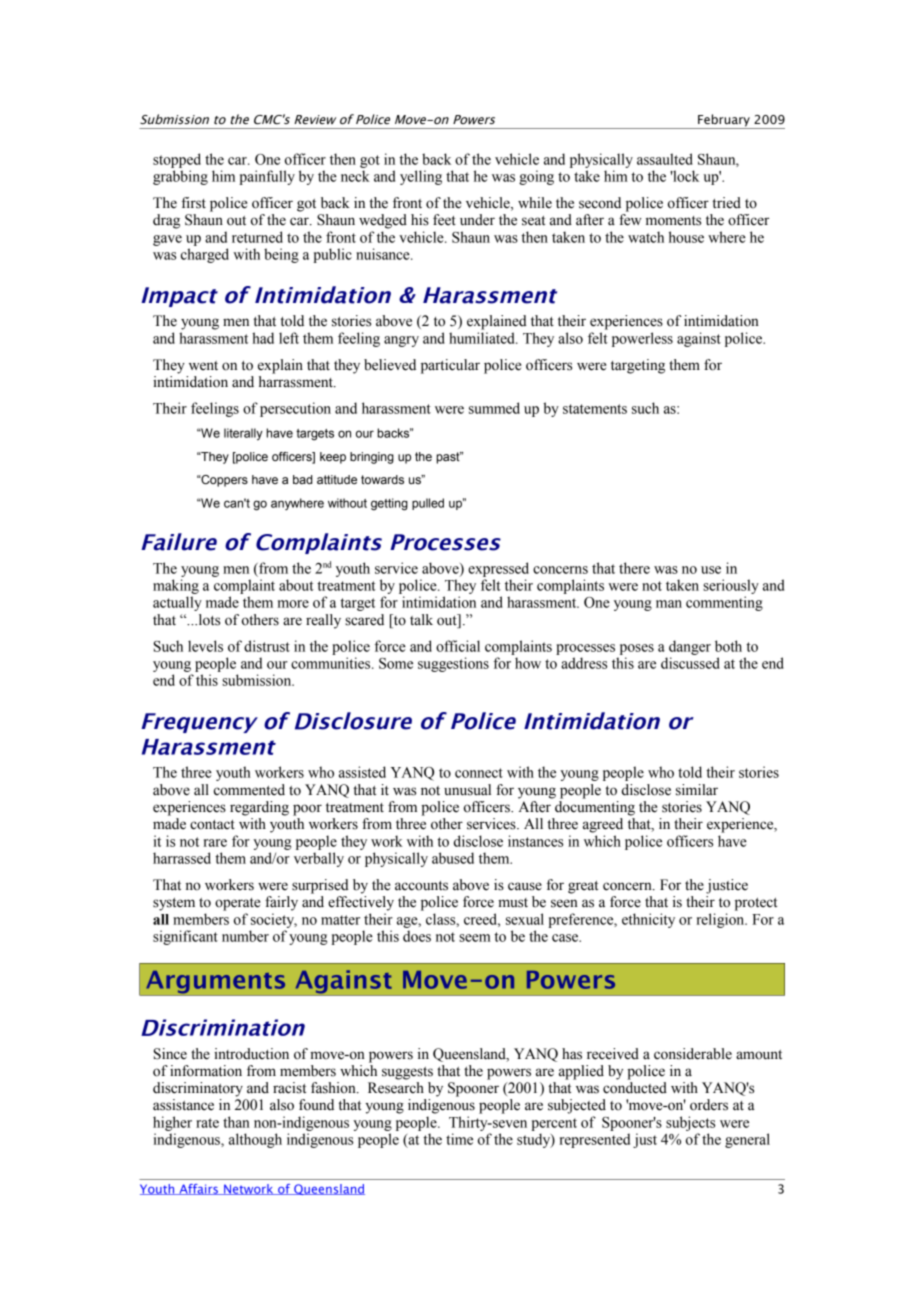 Image resolution: width=924 pixels, height=1308 pixels. Describe the element at coordinates (245, 936) in the screenshot. I see `number` at that location.
